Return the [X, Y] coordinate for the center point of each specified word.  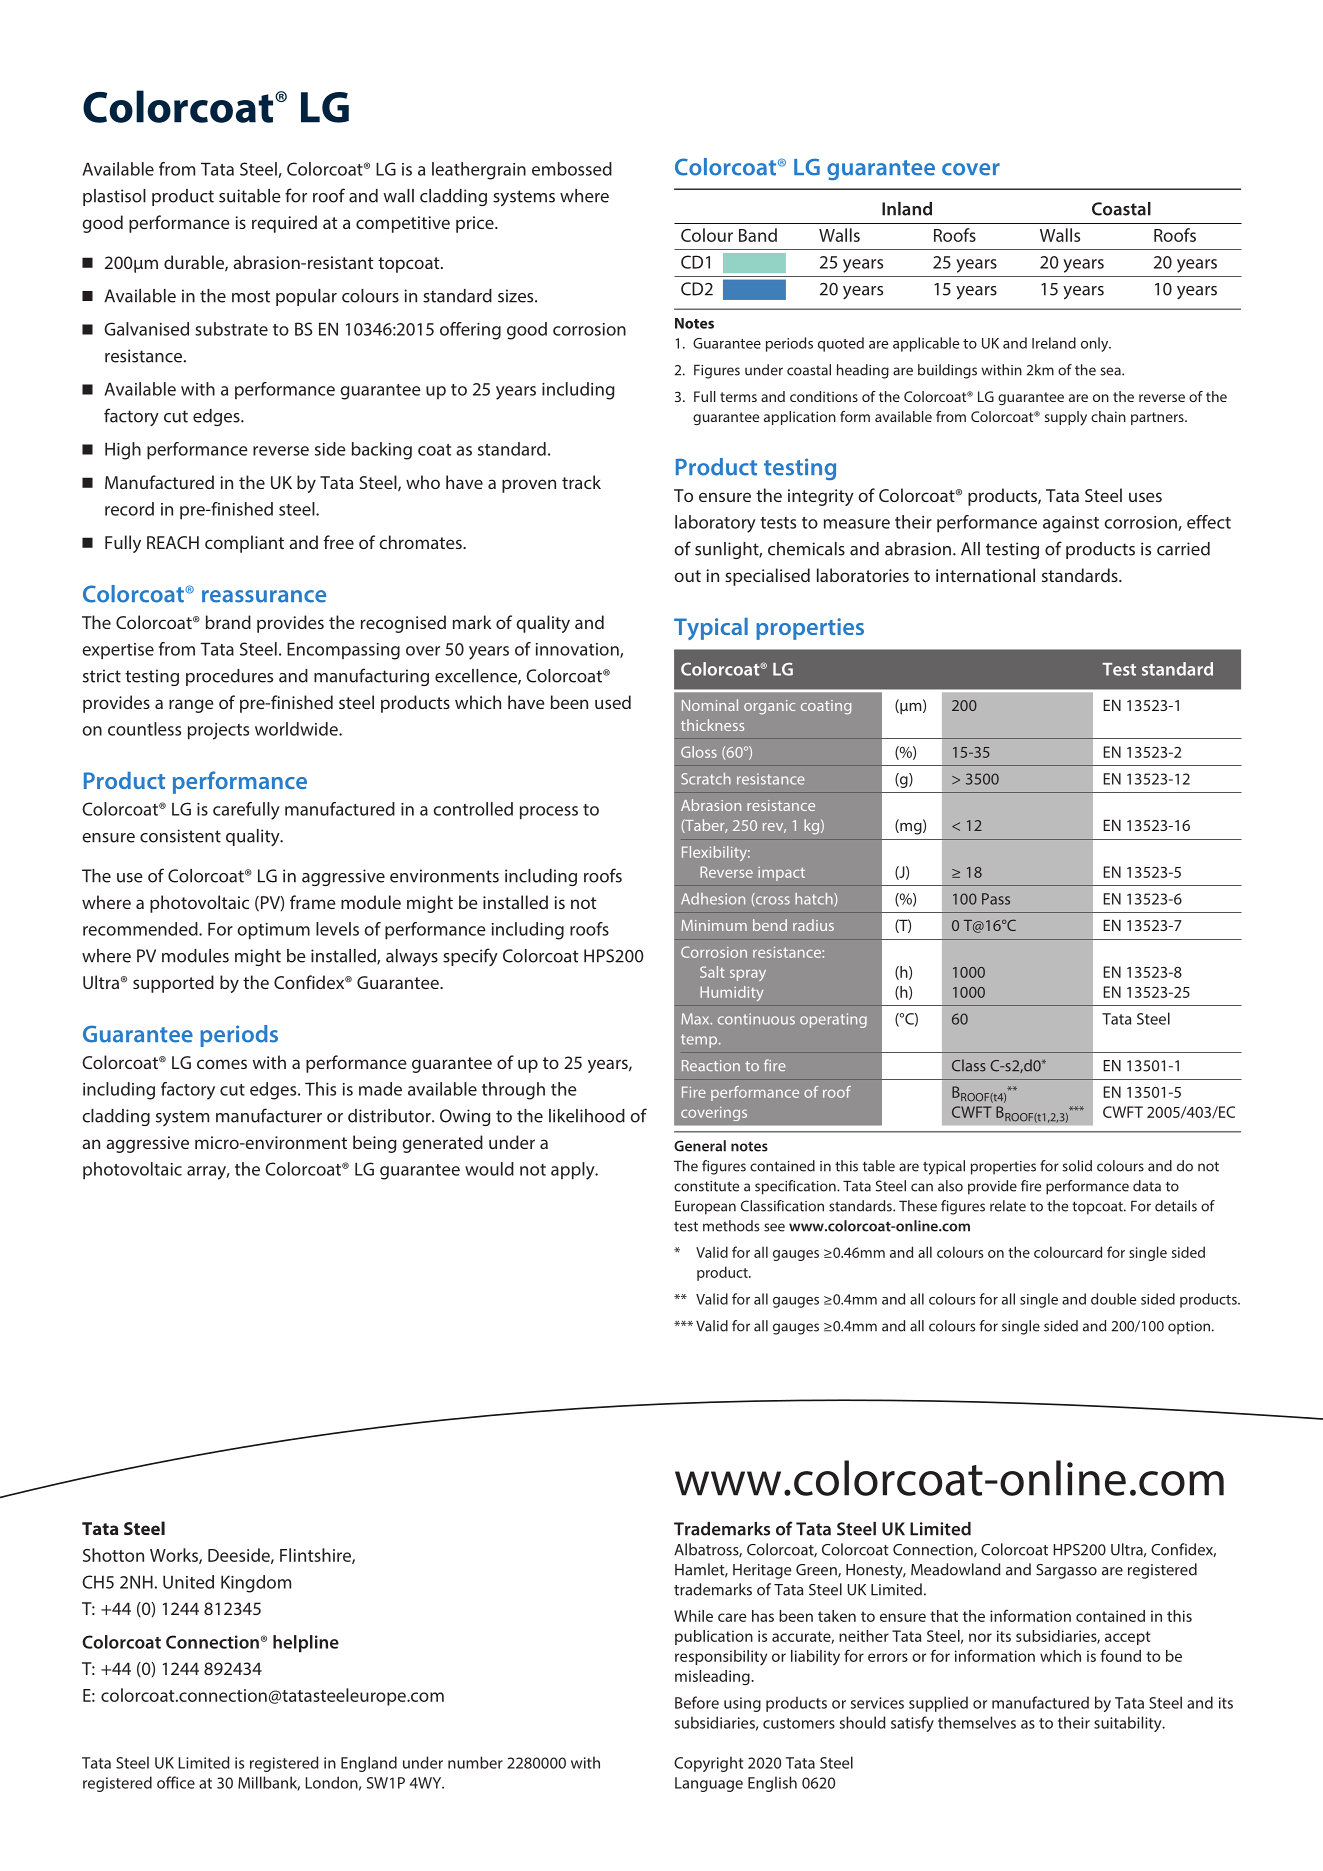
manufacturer [269, 1115]
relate [1008, 1206]
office [176, 1782]
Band [758, 235]
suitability [1129, 1724]
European [705, 1207]
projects [218, 731]
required [284, 224]
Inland [907, 209]
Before [697, 1702]
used [613, 702]
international [985, 575]
